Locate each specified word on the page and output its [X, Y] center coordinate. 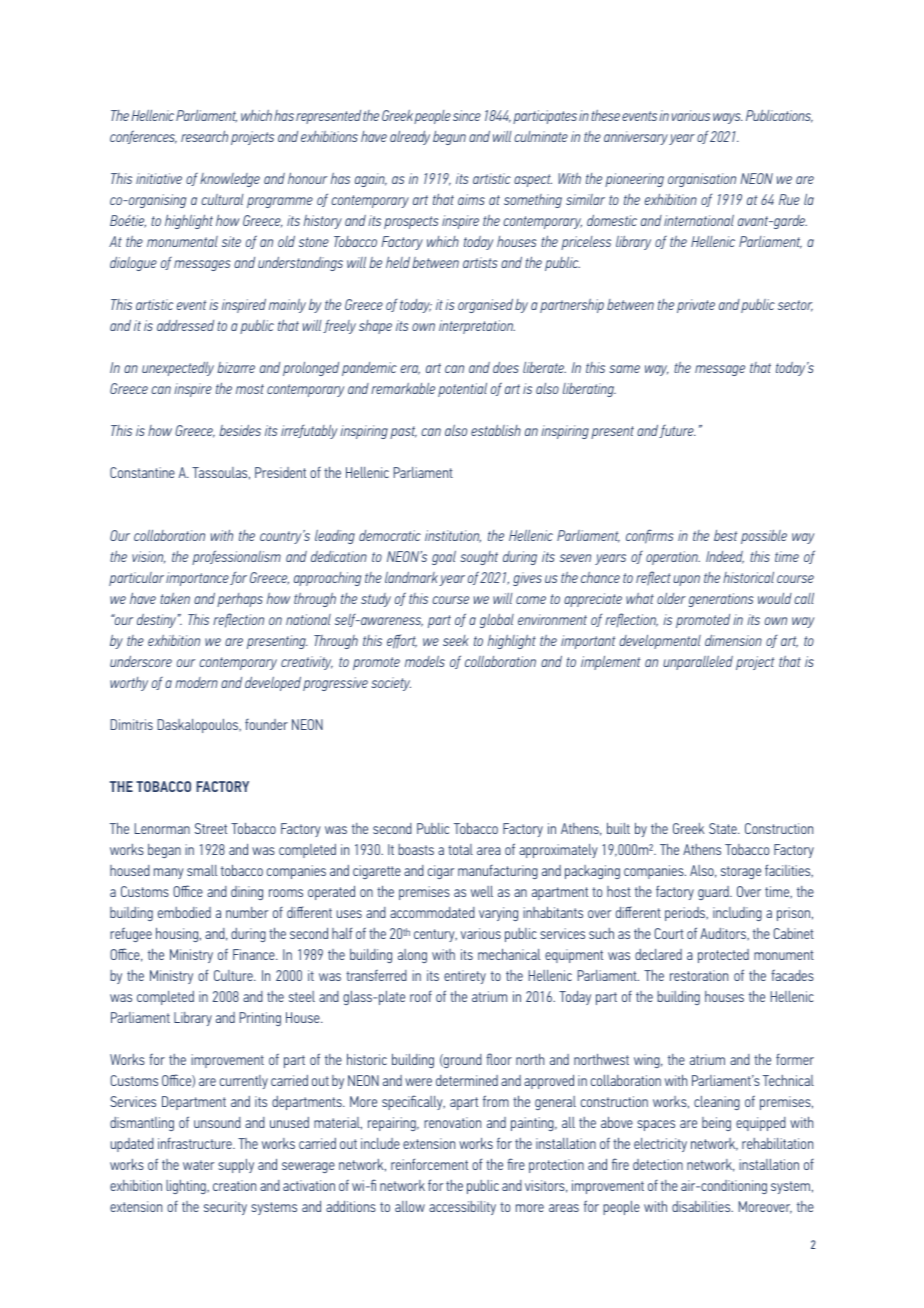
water [198, 1165]
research [204, 136]
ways [728, 118]
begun [449, 138]
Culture [234, 975]
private [696, 306]
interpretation [477, 327]
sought [479, 558]
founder [266, 724]
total [460, 849]
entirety [465, 977]
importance [197, 579]
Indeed [725, 557]
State [724, 828]
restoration [699, 975]
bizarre [236, 367]
